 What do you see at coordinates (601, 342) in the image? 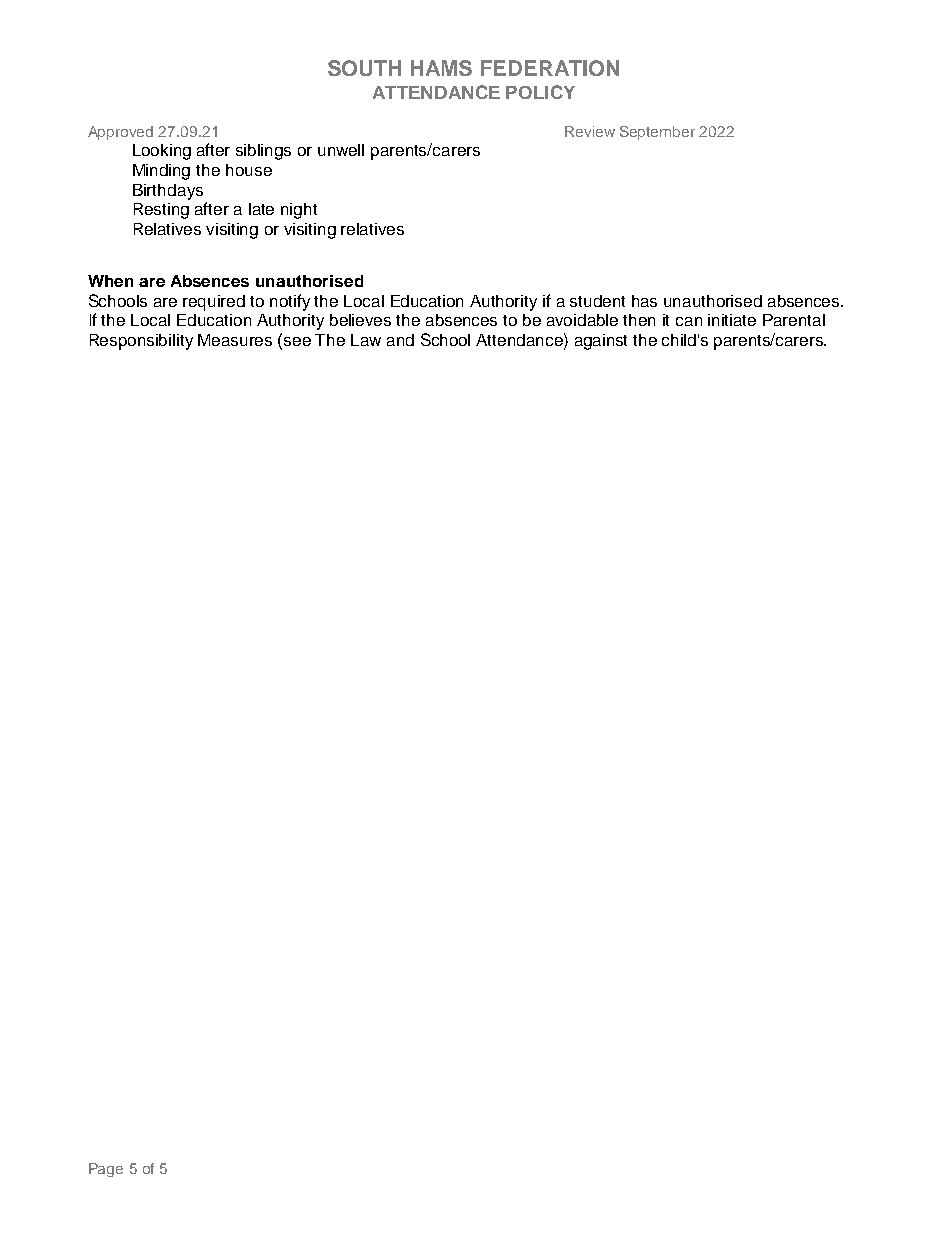
I see `against` at bounding box center [601, 342].
